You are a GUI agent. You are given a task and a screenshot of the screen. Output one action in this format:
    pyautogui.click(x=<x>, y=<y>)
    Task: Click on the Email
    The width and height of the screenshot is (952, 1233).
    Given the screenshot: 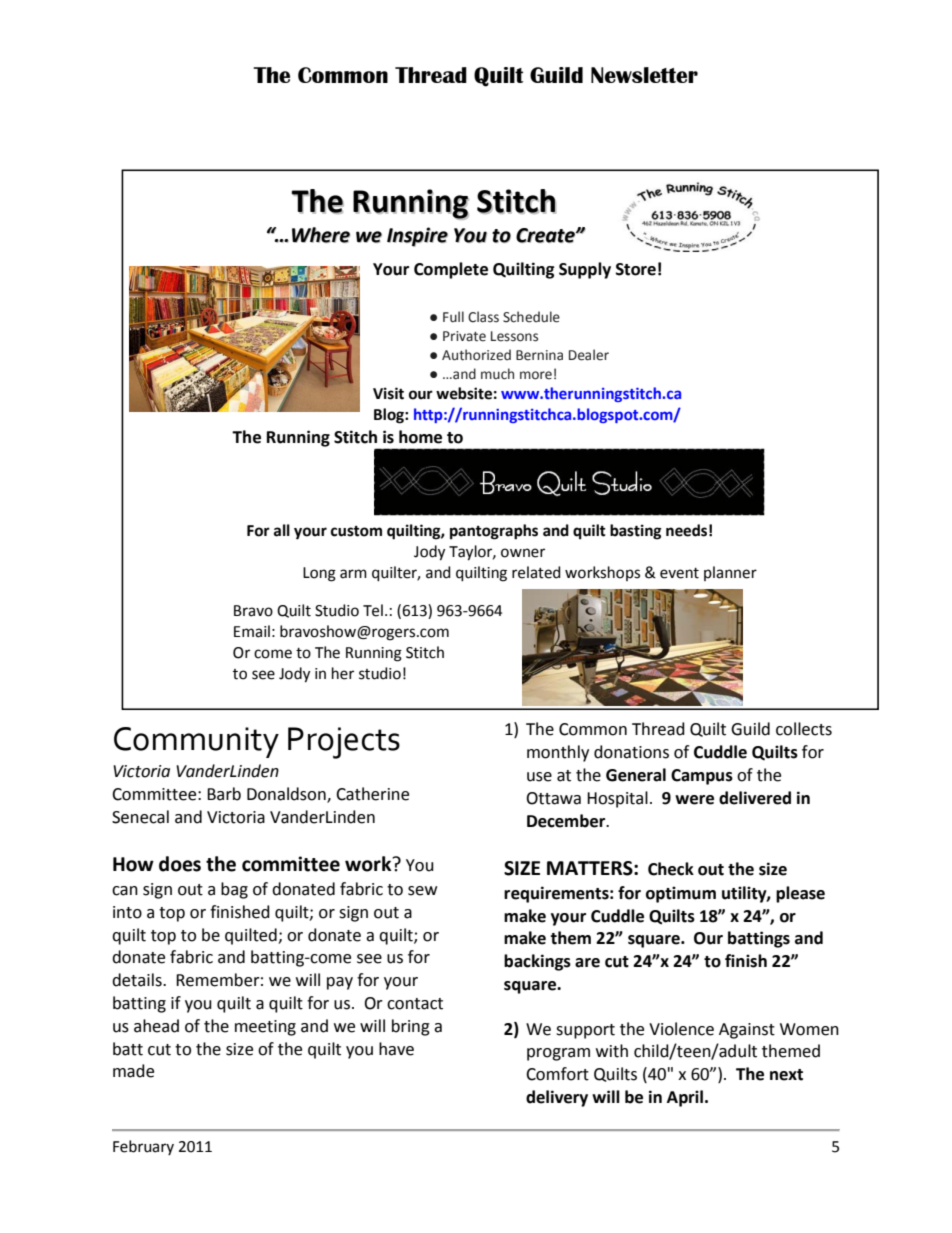 What is the action you would take?
    pyautogui.click(x=252, y=631)
